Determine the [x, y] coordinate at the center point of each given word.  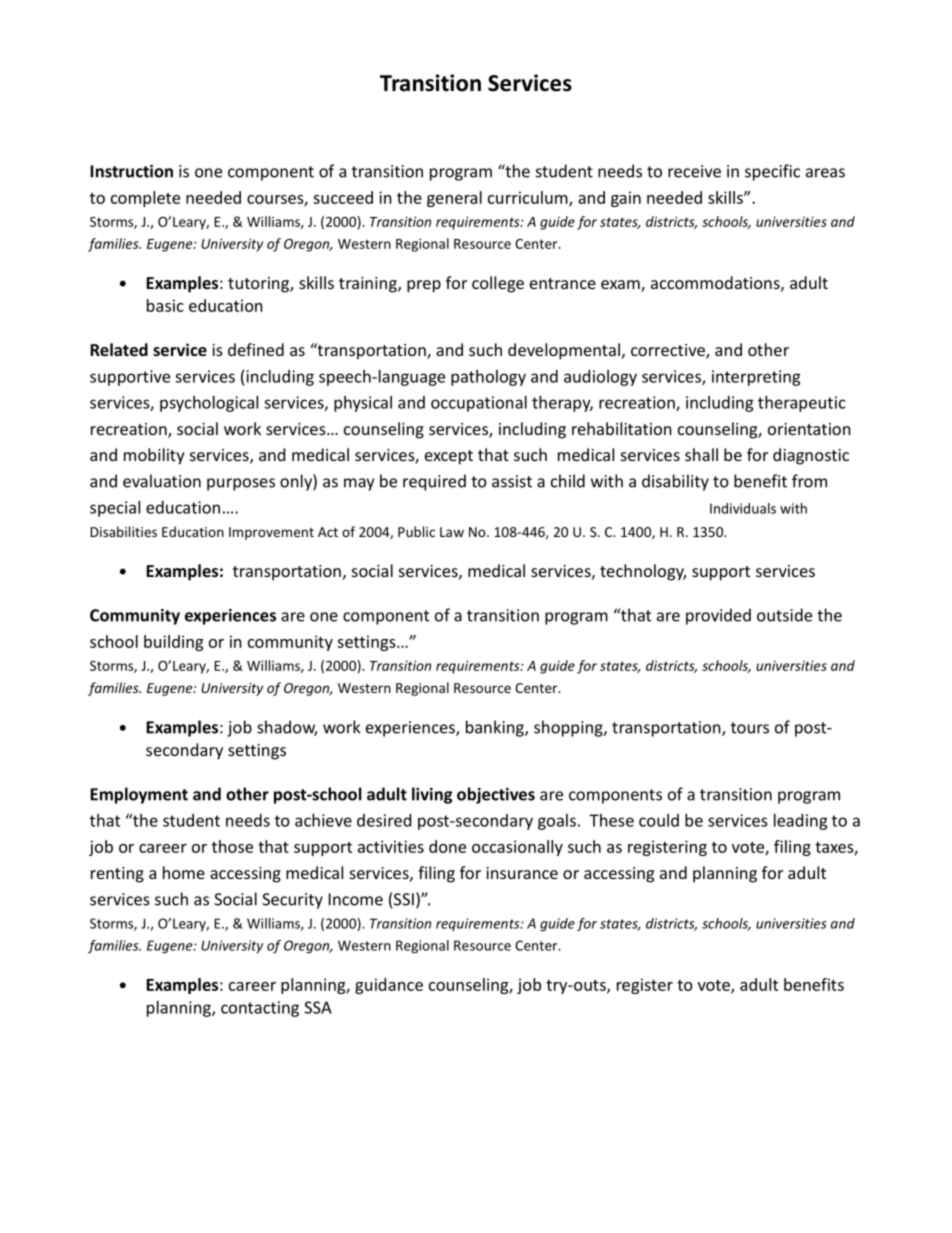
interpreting [756, 378]
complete [145, 199]
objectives [496, 795]
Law [452, 532]
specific [772, 172]
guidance [389, 986]
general [454, 199]
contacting [260, 1009]
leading [801, 822]
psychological [209, 404]
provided [718, 616]
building [173, 643]
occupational [479, 404]
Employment [139, 795]
